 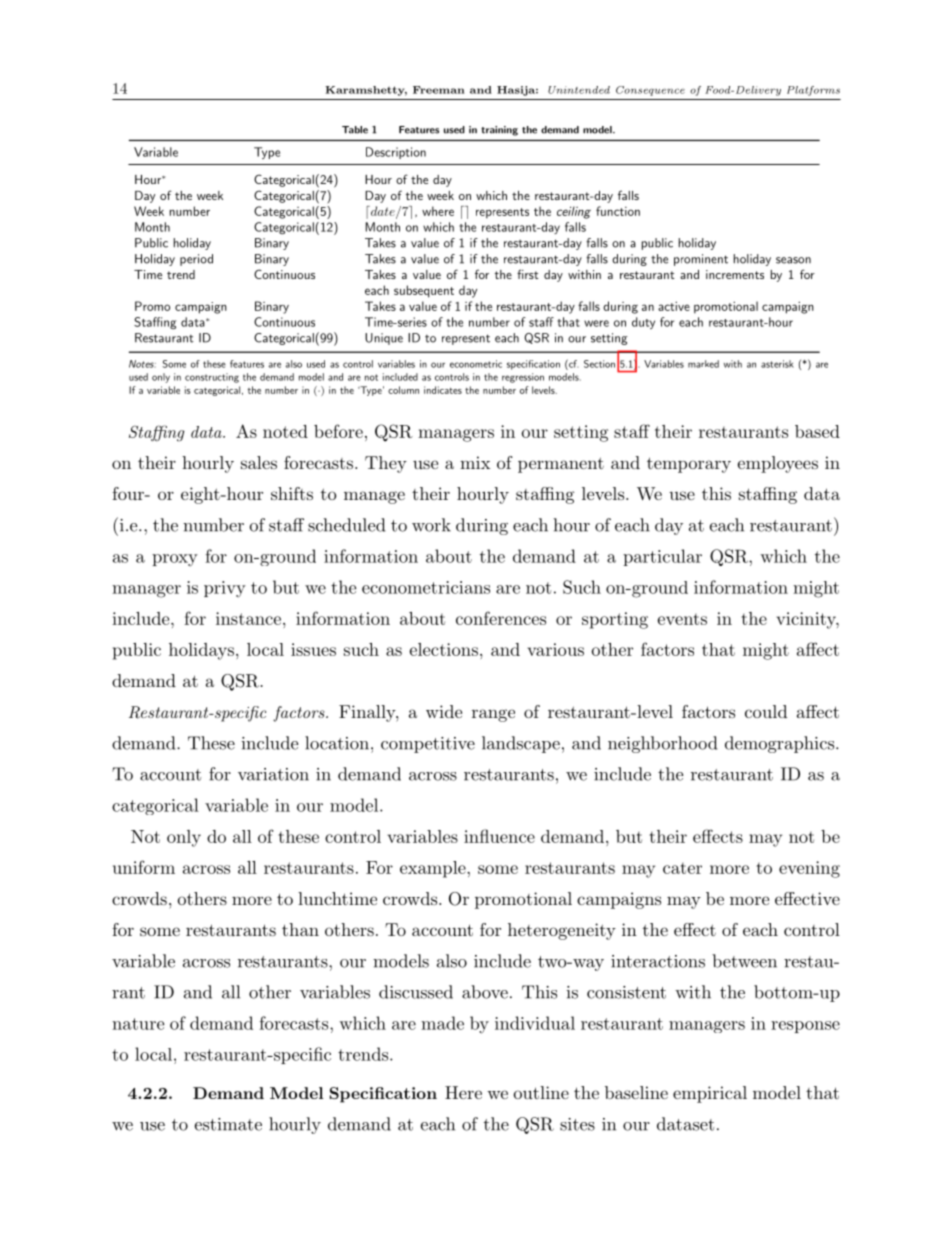 What do you see at coordinates (501, 618) in the screenshot?
I see `conferences` at bounding box center [501, 618].
